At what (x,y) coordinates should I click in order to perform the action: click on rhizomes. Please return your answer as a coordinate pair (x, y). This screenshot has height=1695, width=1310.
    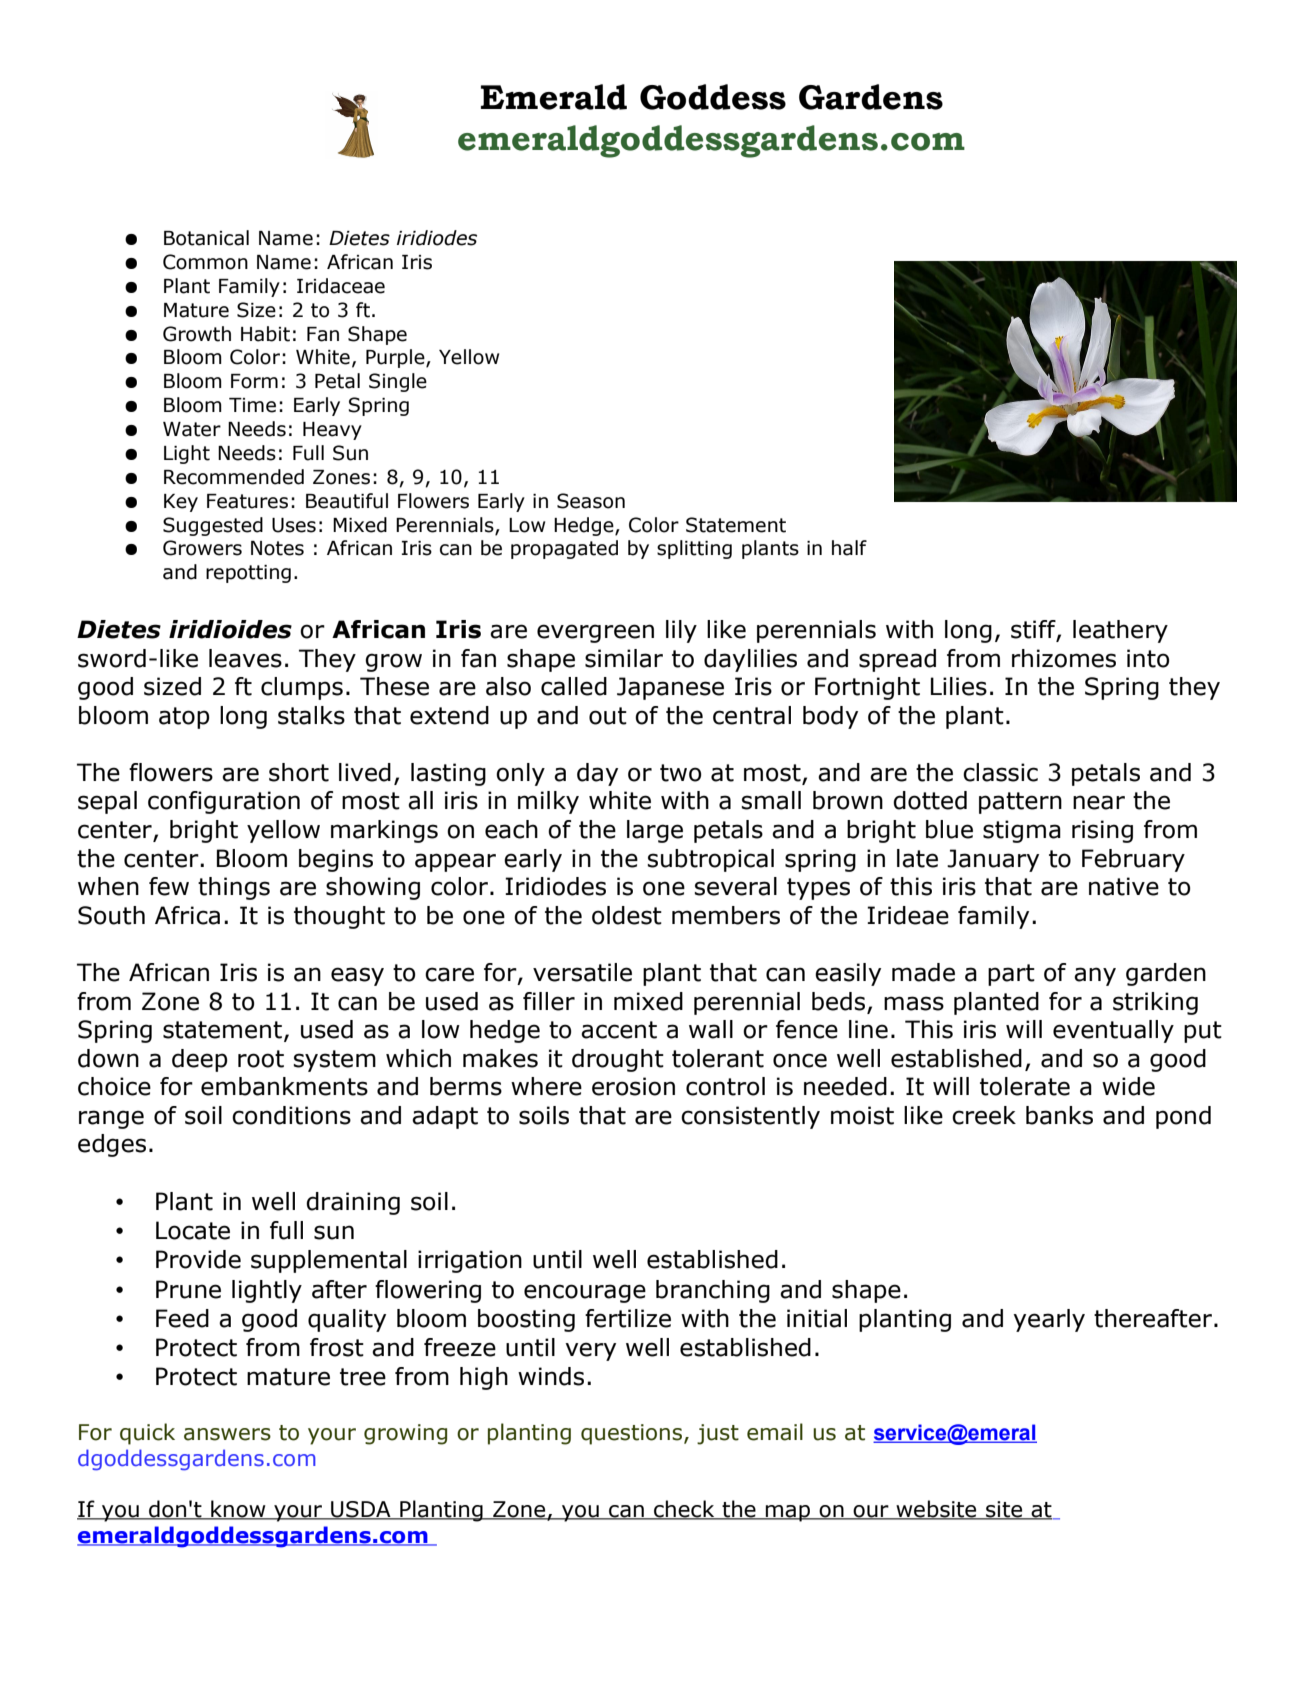
    Looking at the image, I should click on (1064, 658).
